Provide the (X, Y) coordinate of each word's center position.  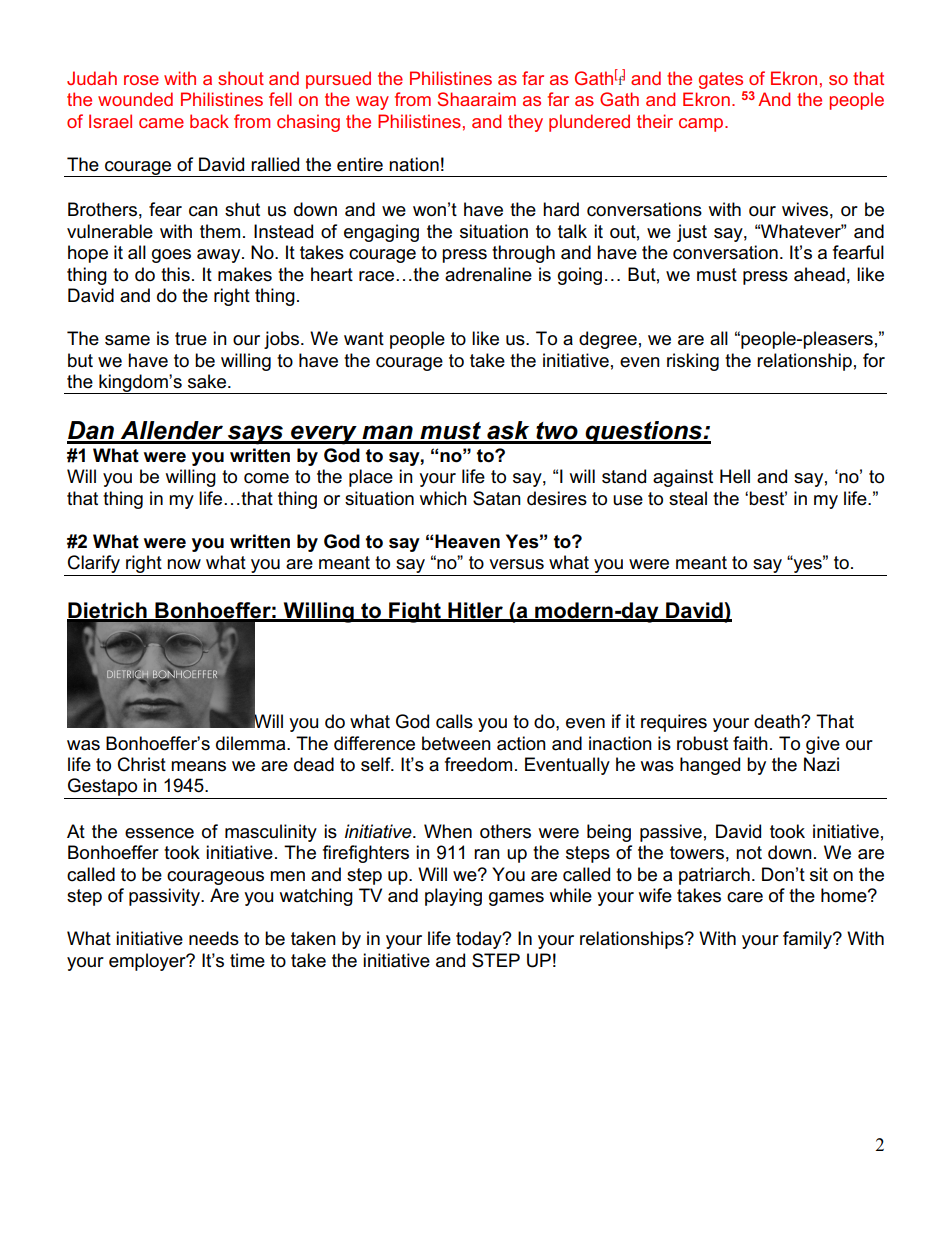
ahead (819, 274)
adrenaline (488, 274)
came (161, 123)
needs (214, 938)
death (778, 721)
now (184, 564)
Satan (497, 498)
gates (721, 80)
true (191, 339)
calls (454, 721)
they (525, 123)
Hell (735, 476)
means (198, 766)
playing (453, 897)
